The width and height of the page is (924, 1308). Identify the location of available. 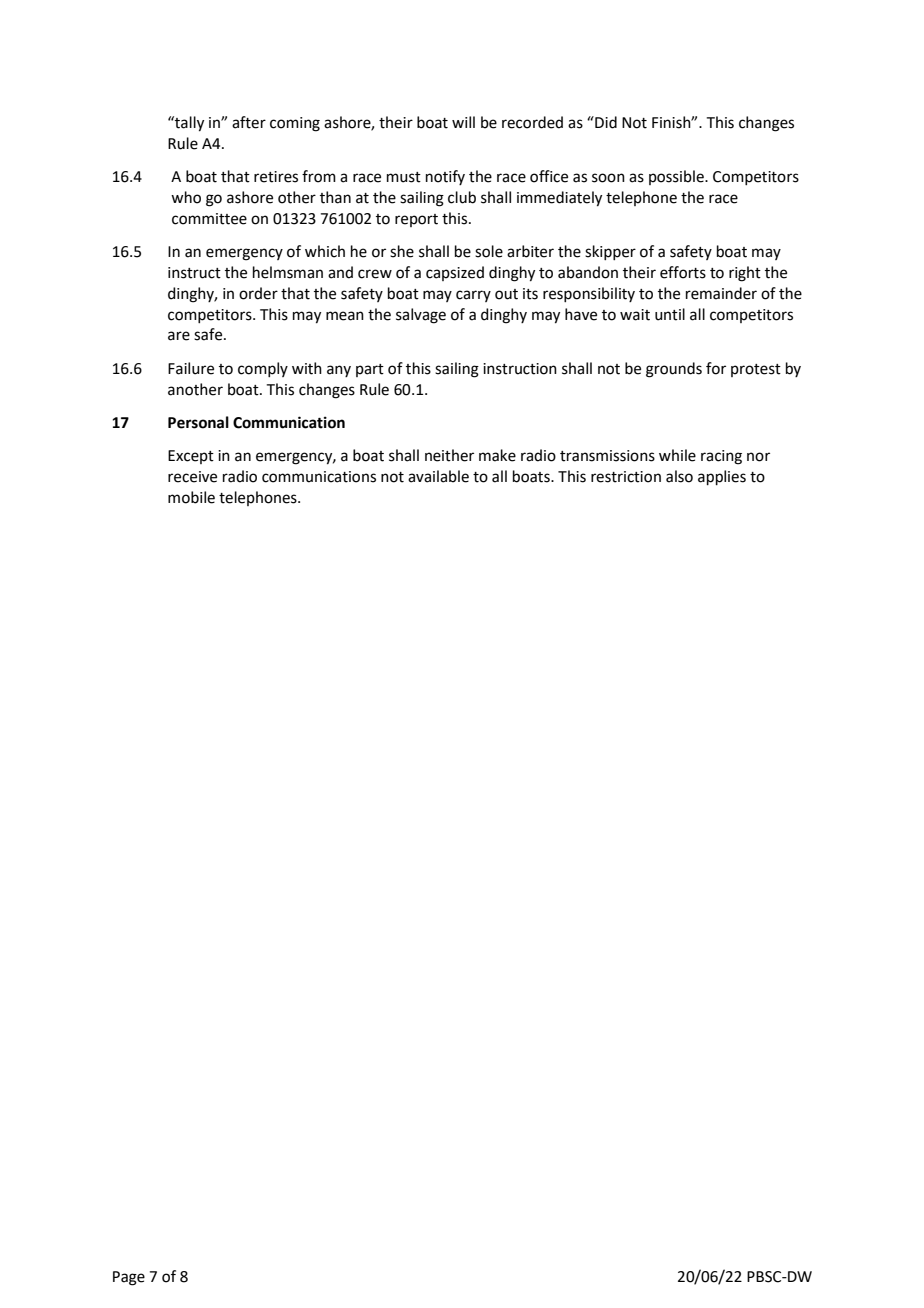
(438, 476).
